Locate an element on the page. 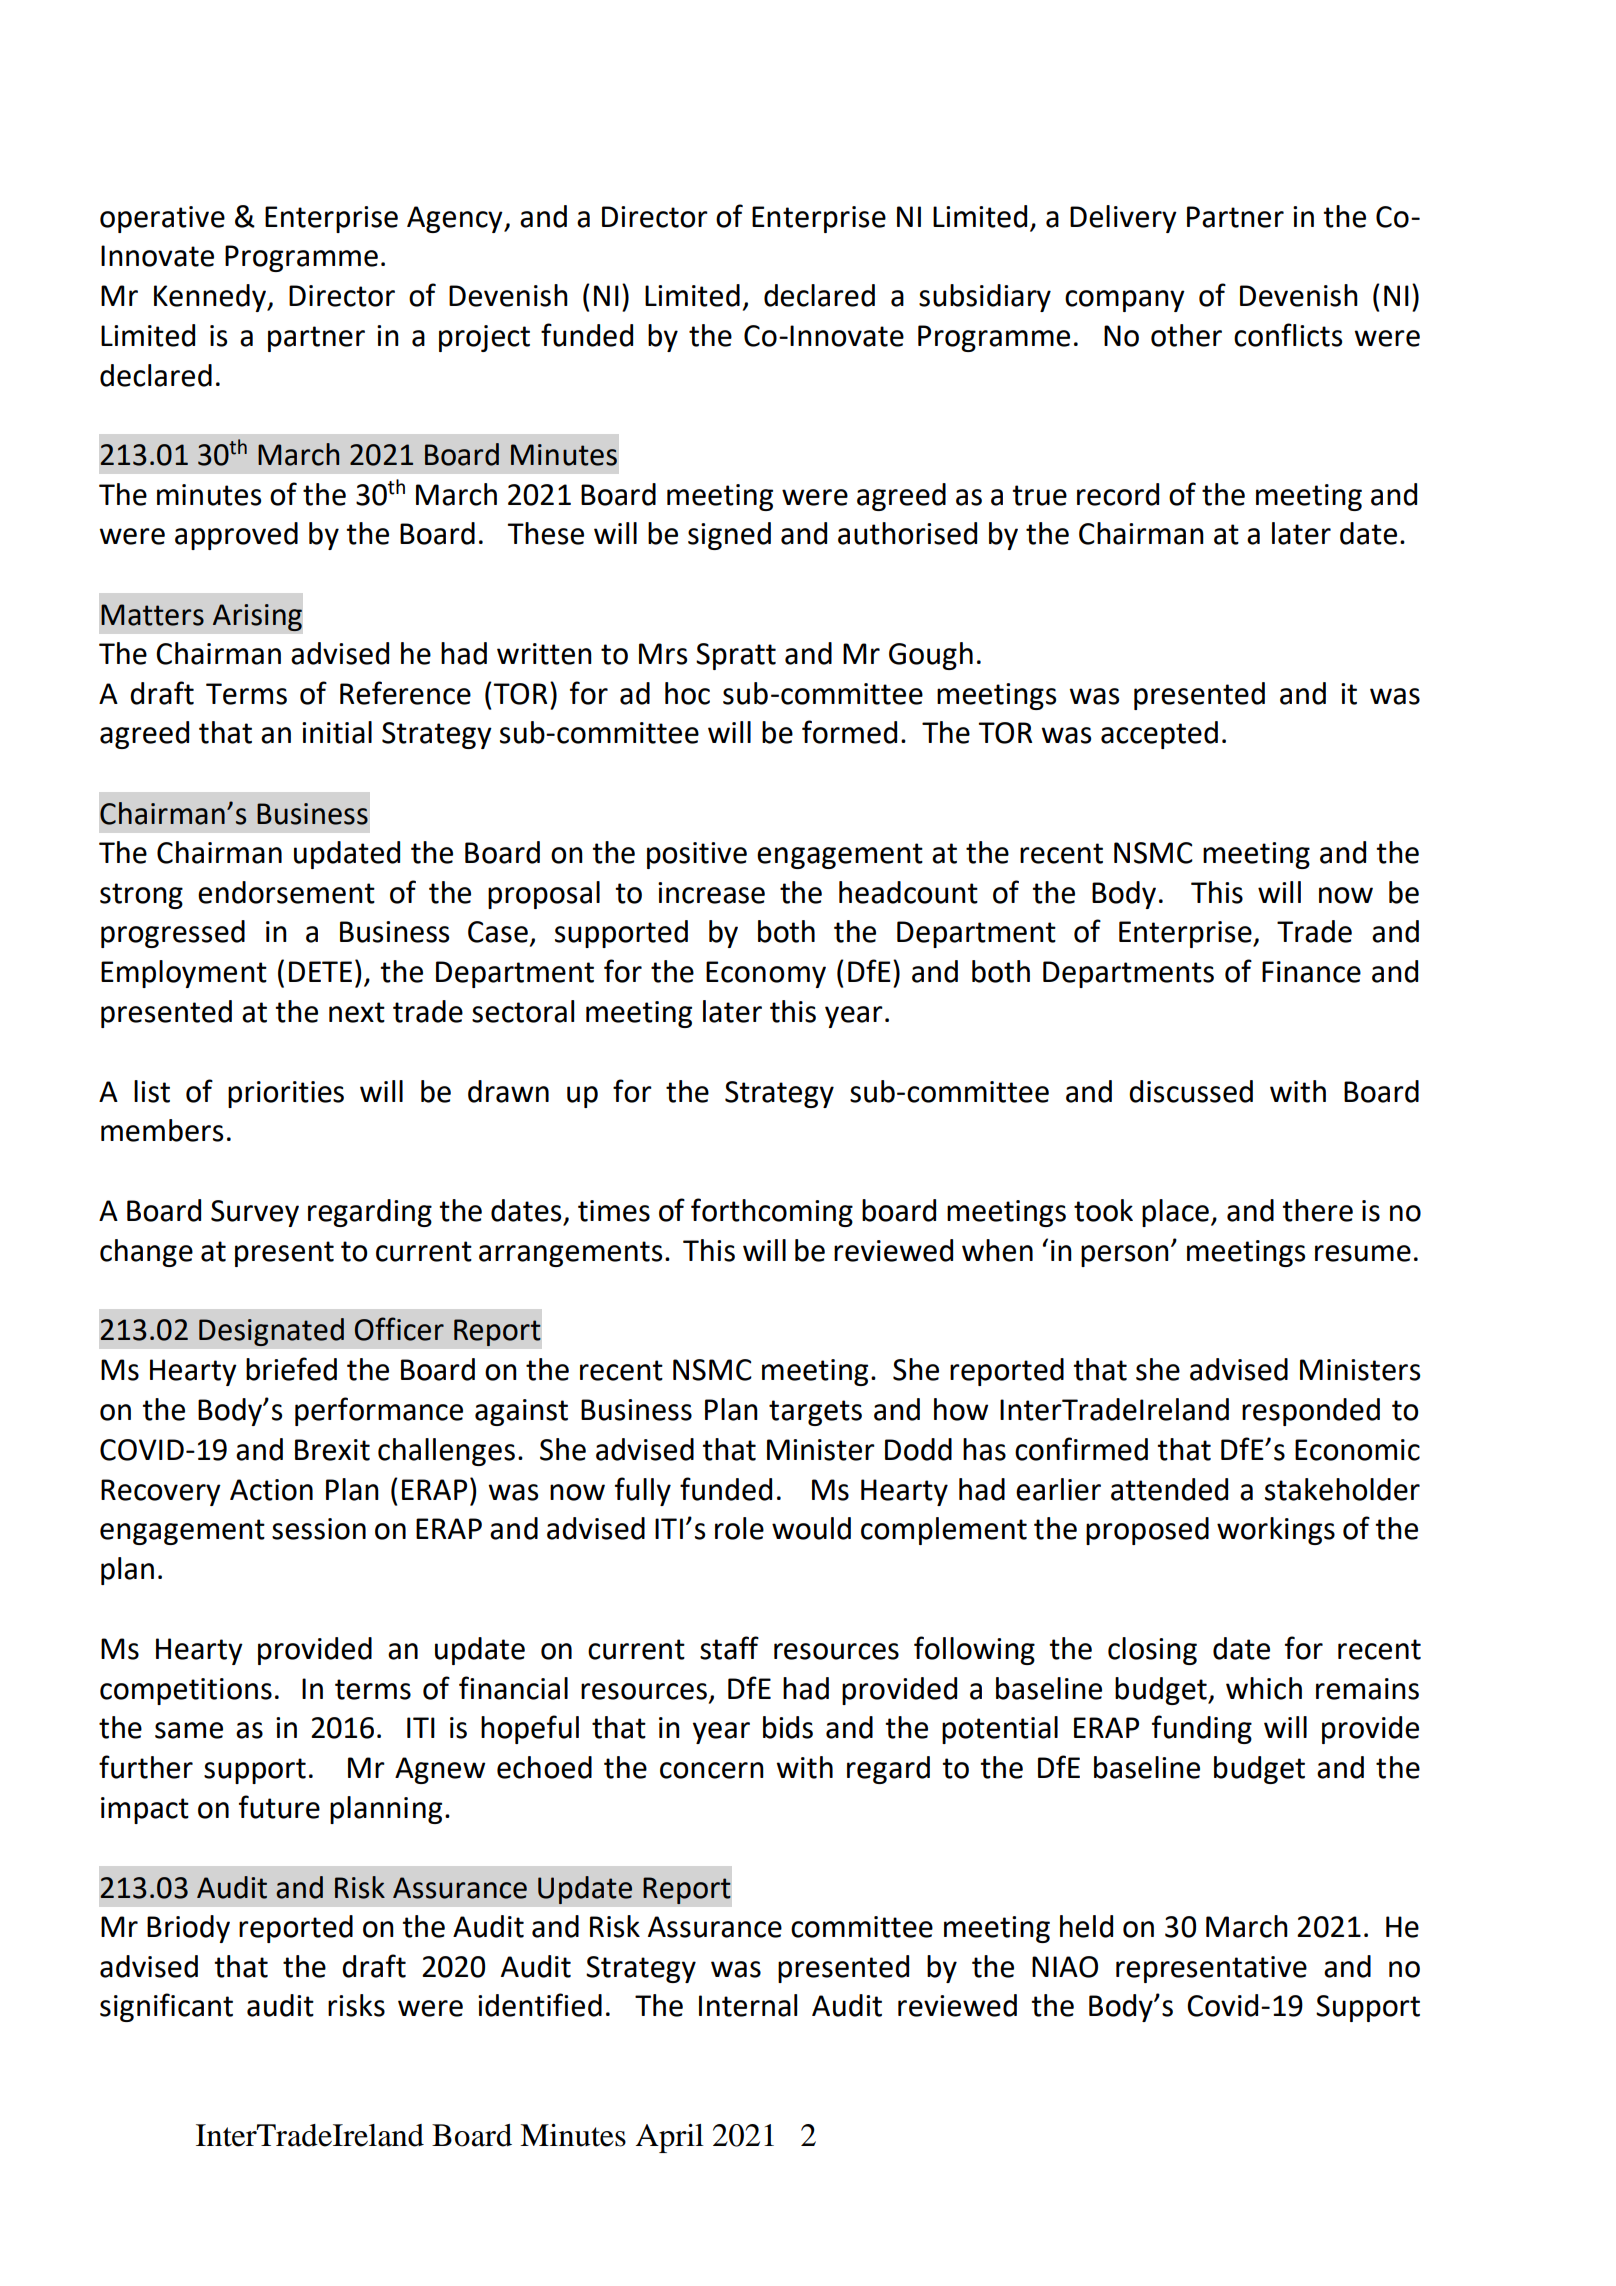  Kennedy is located at coordinates (211, 298).
